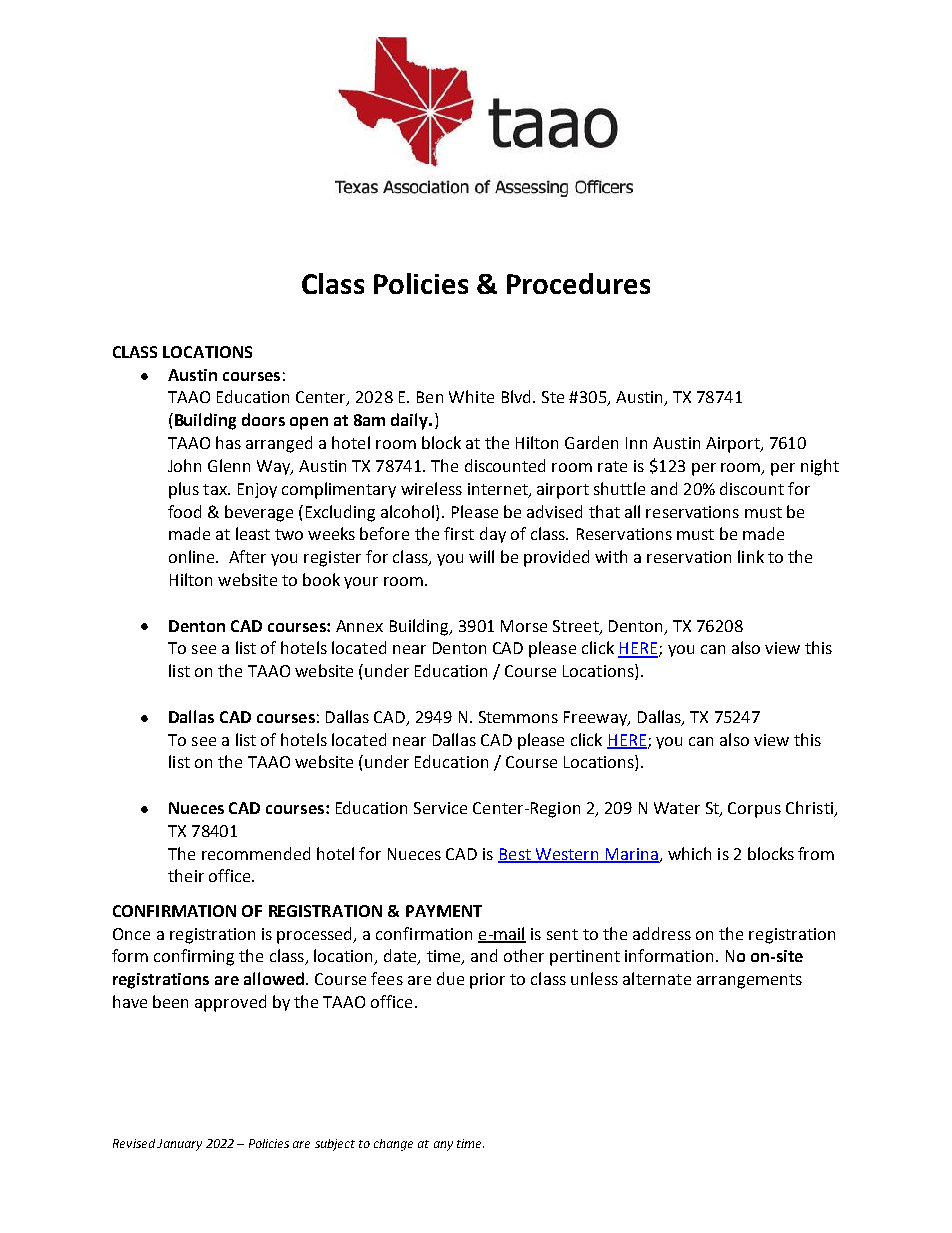 This image has height=1233, width=952. I want to click on first, so click(459, 533).
